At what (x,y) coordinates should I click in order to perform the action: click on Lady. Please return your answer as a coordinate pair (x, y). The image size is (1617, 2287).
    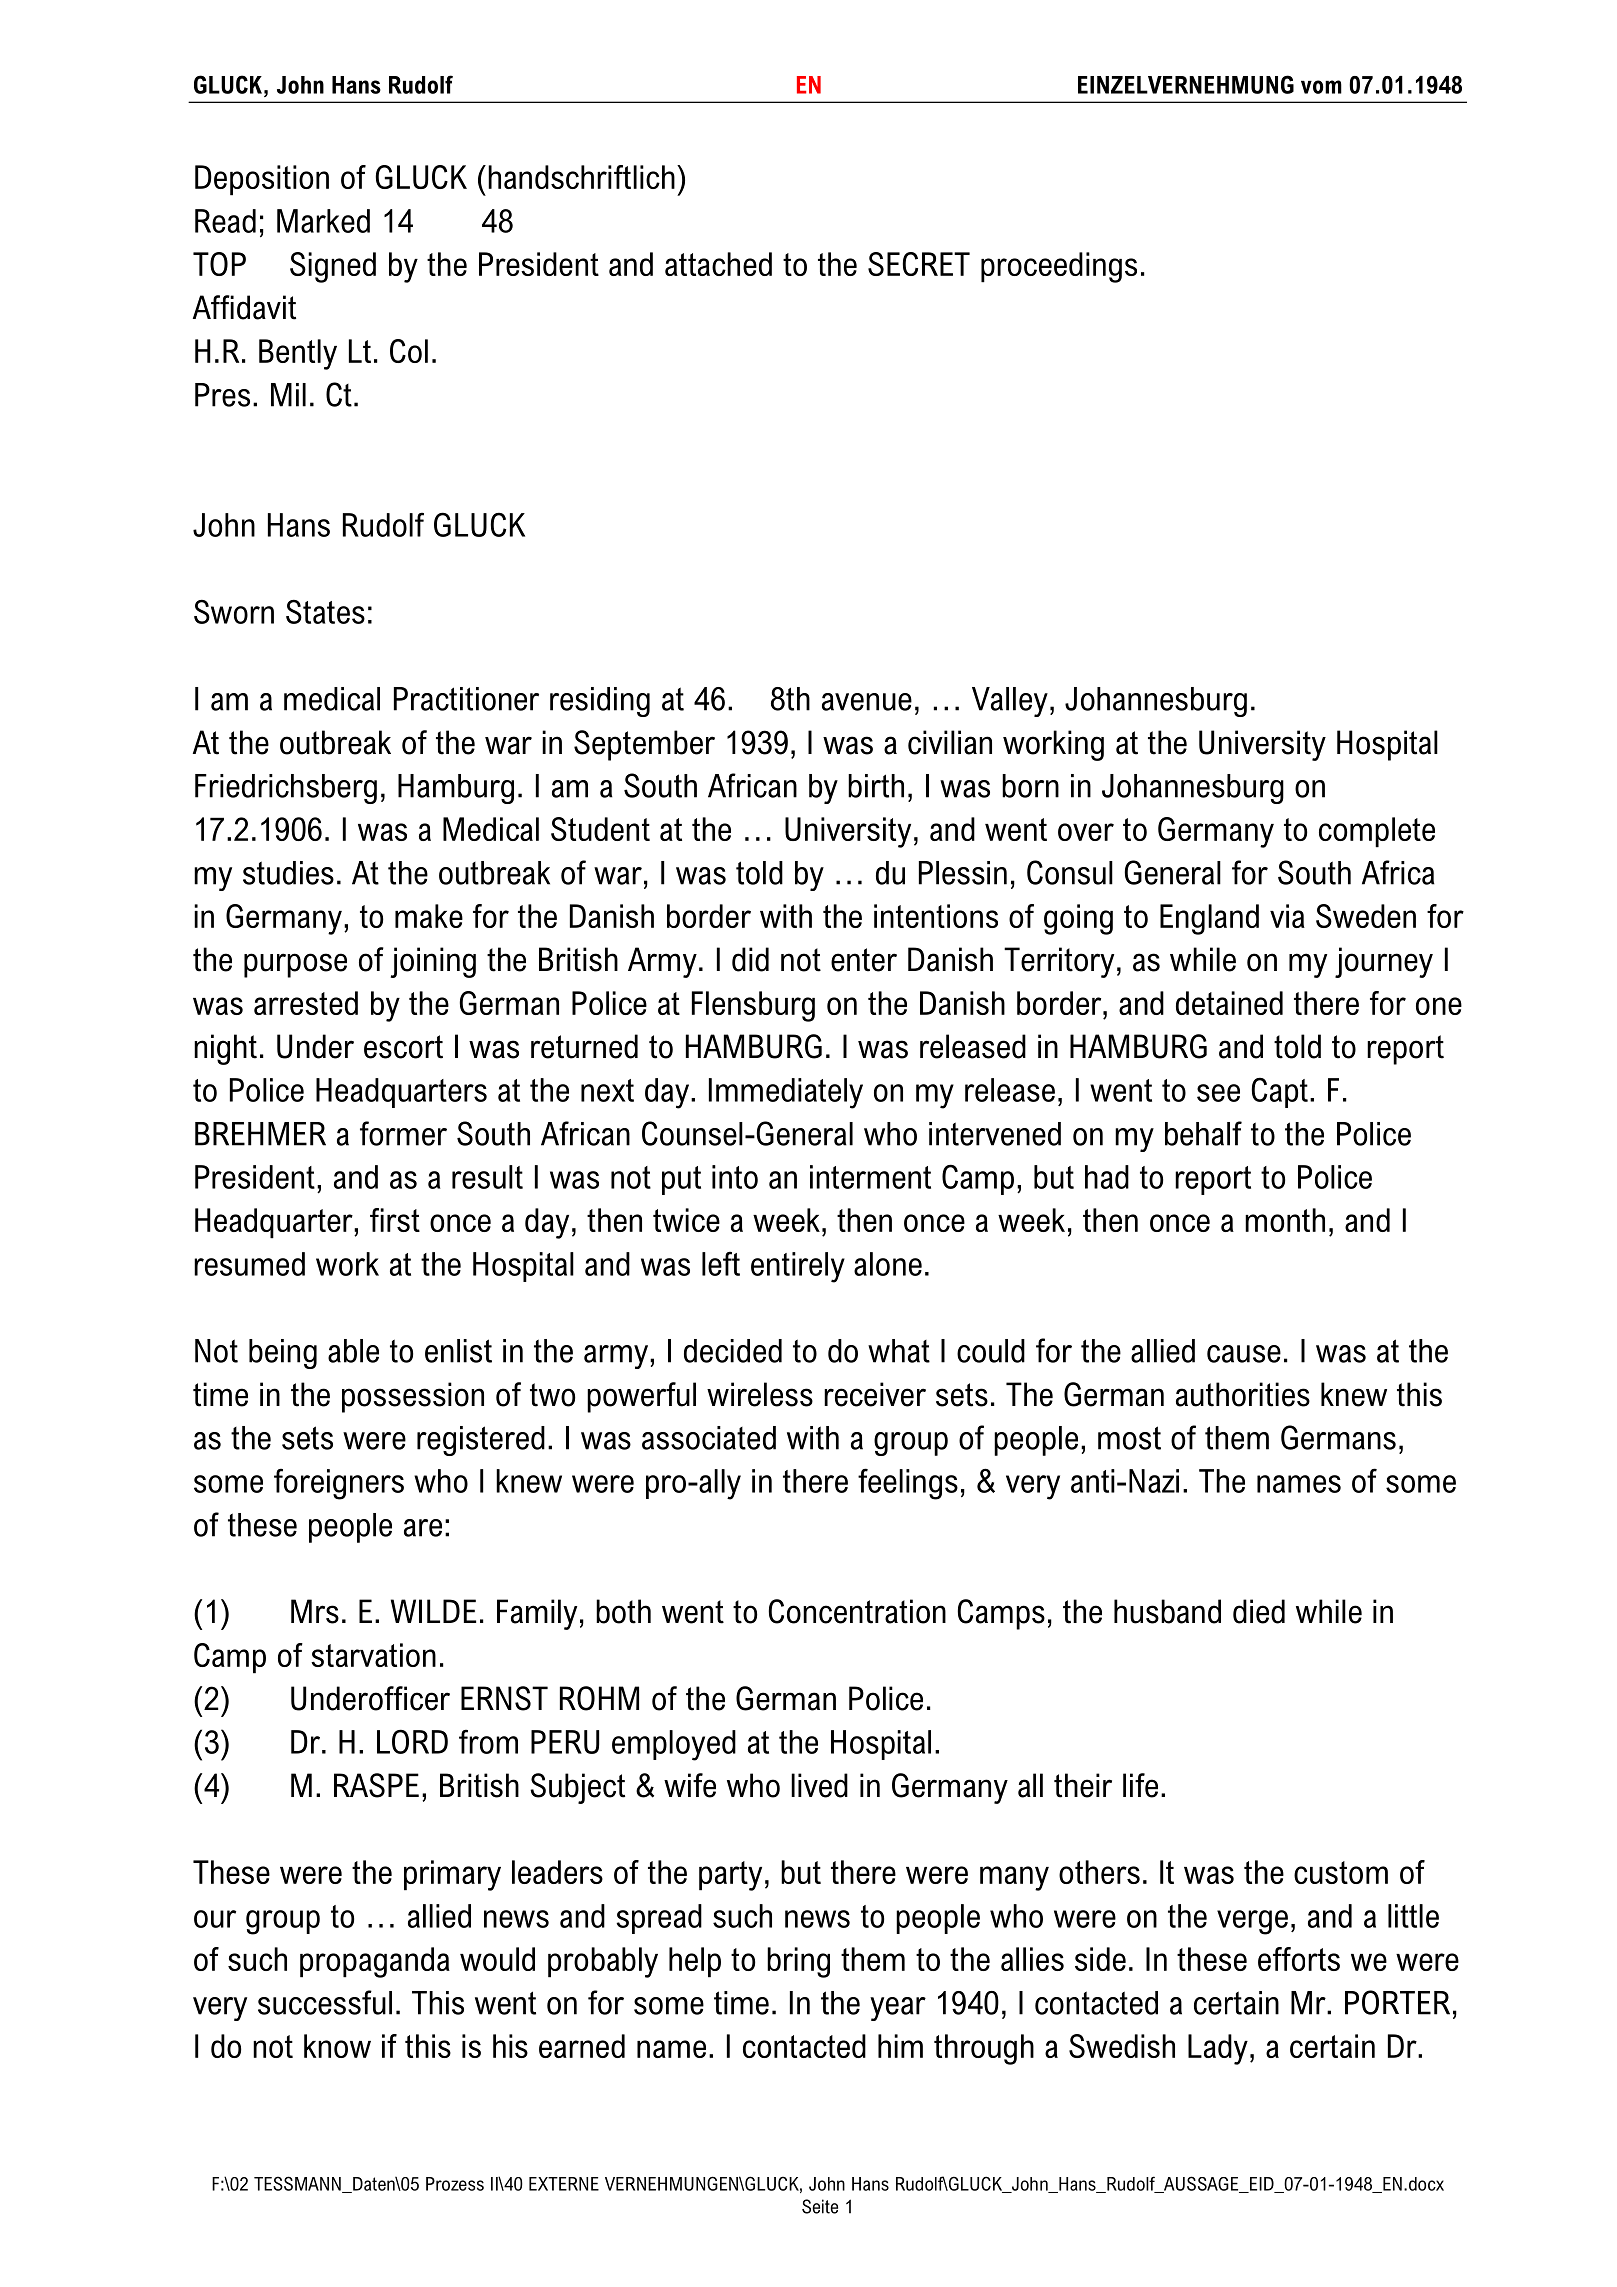
    Looking at the image, I should click on (1218, 2049).
